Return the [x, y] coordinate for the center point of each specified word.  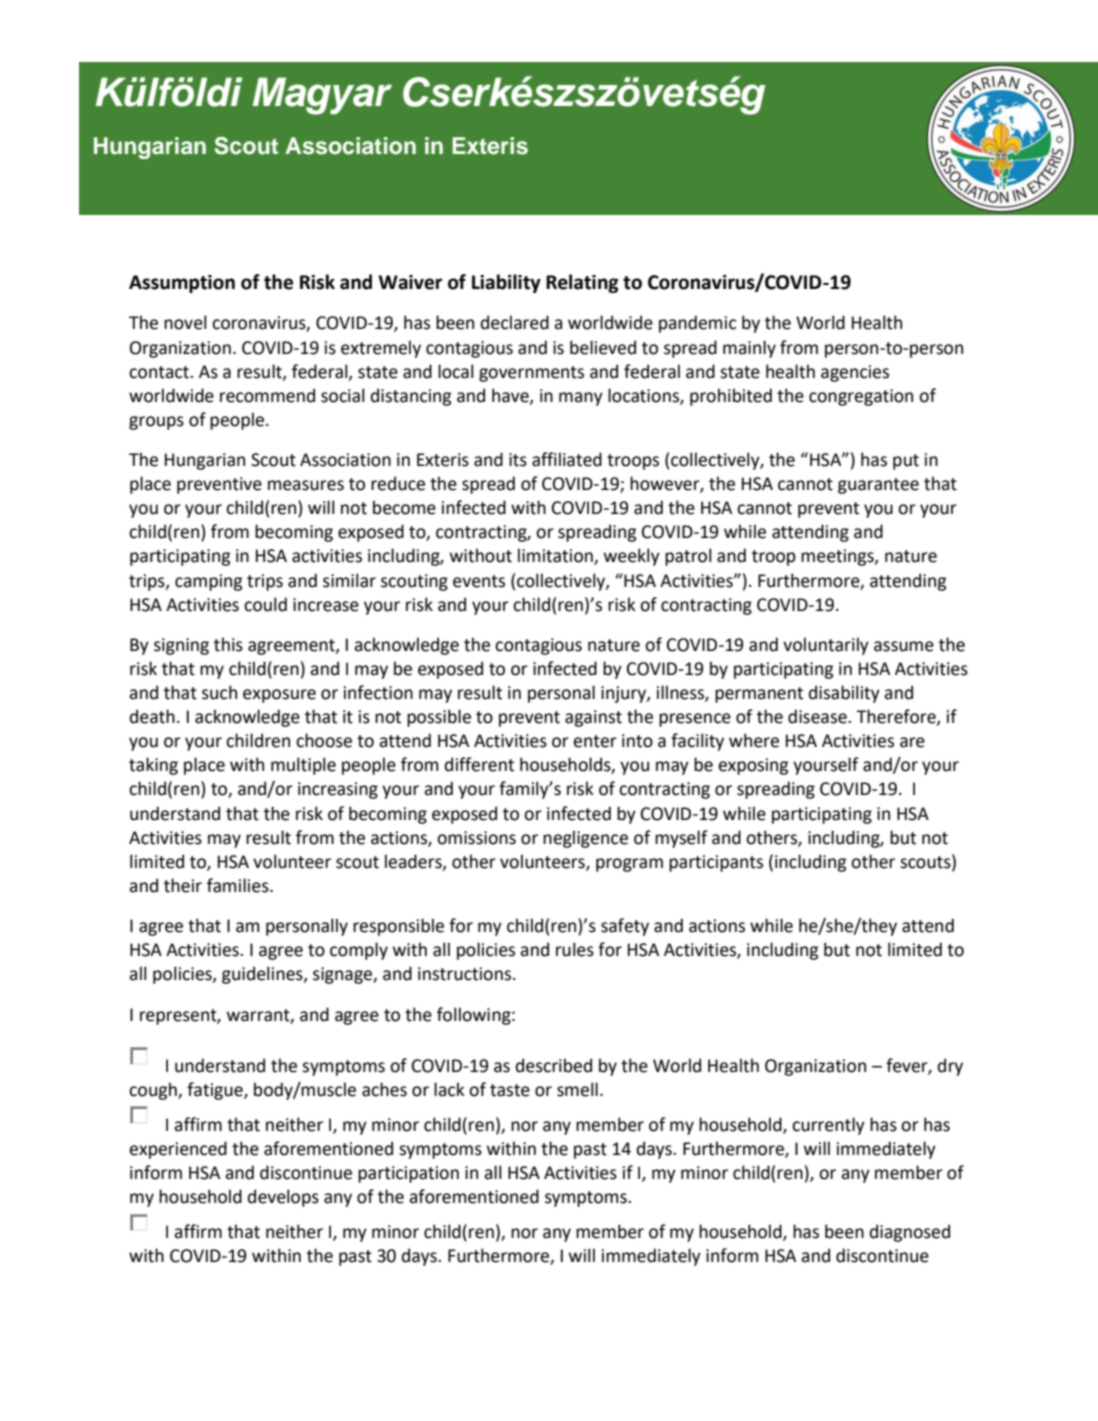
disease [818, 716]
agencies [855, 373]
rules [575, 949]
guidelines [263, 975]
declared [515, 322]
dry [950, 1067]
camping [208, 582]
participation [408, 1174]
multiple [303, 766]
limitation [556, 556]
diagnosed [910, 1233]
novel [185, 322]
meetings [838, 557]
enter [595, 741]
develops [283, 1198]
